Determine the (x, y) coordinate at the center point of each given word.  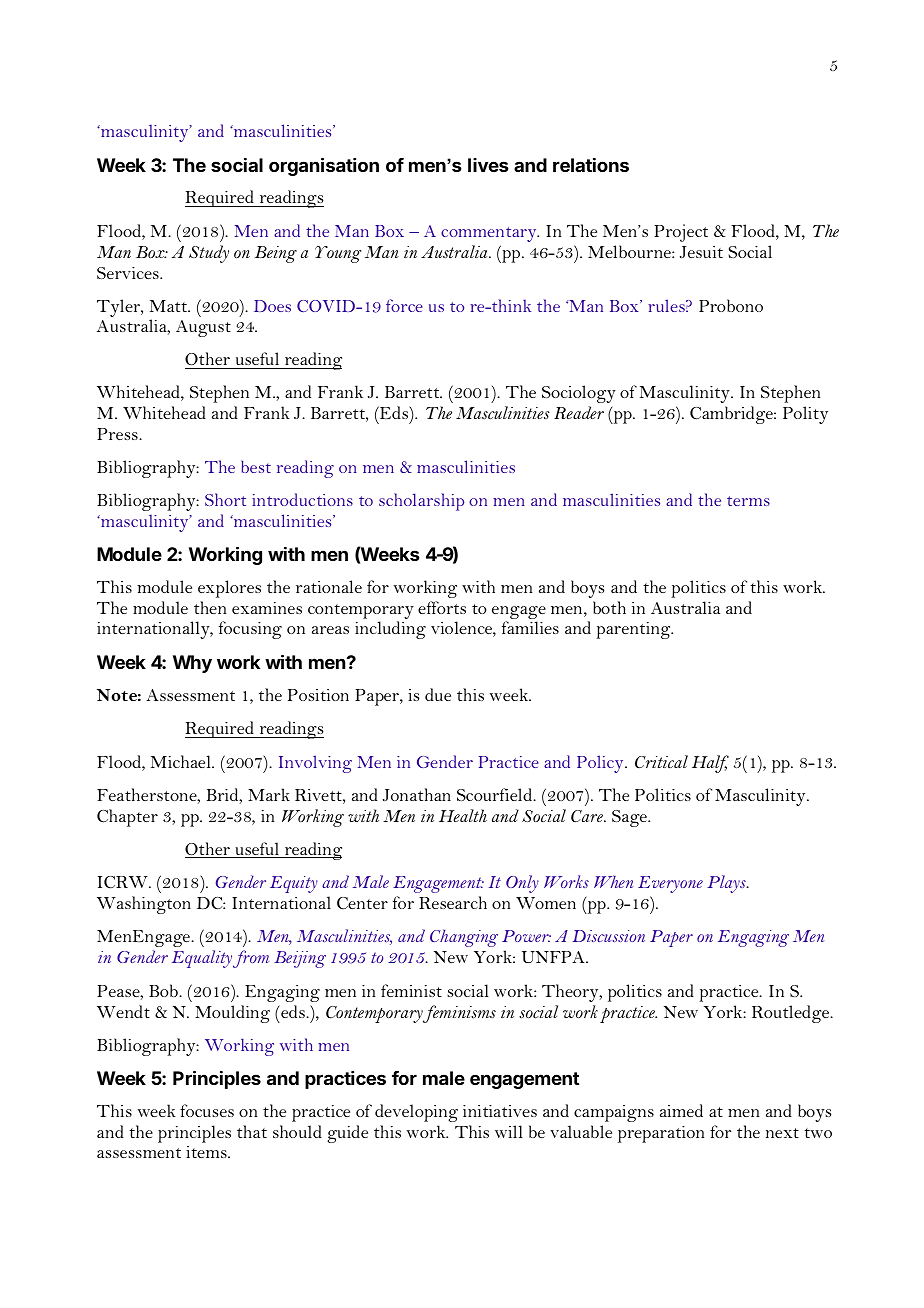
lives (488, 165)
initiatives (500, 1111)
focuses (207, 1110)
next (782, 1133)
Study (209, 254)
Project (681, 233)
